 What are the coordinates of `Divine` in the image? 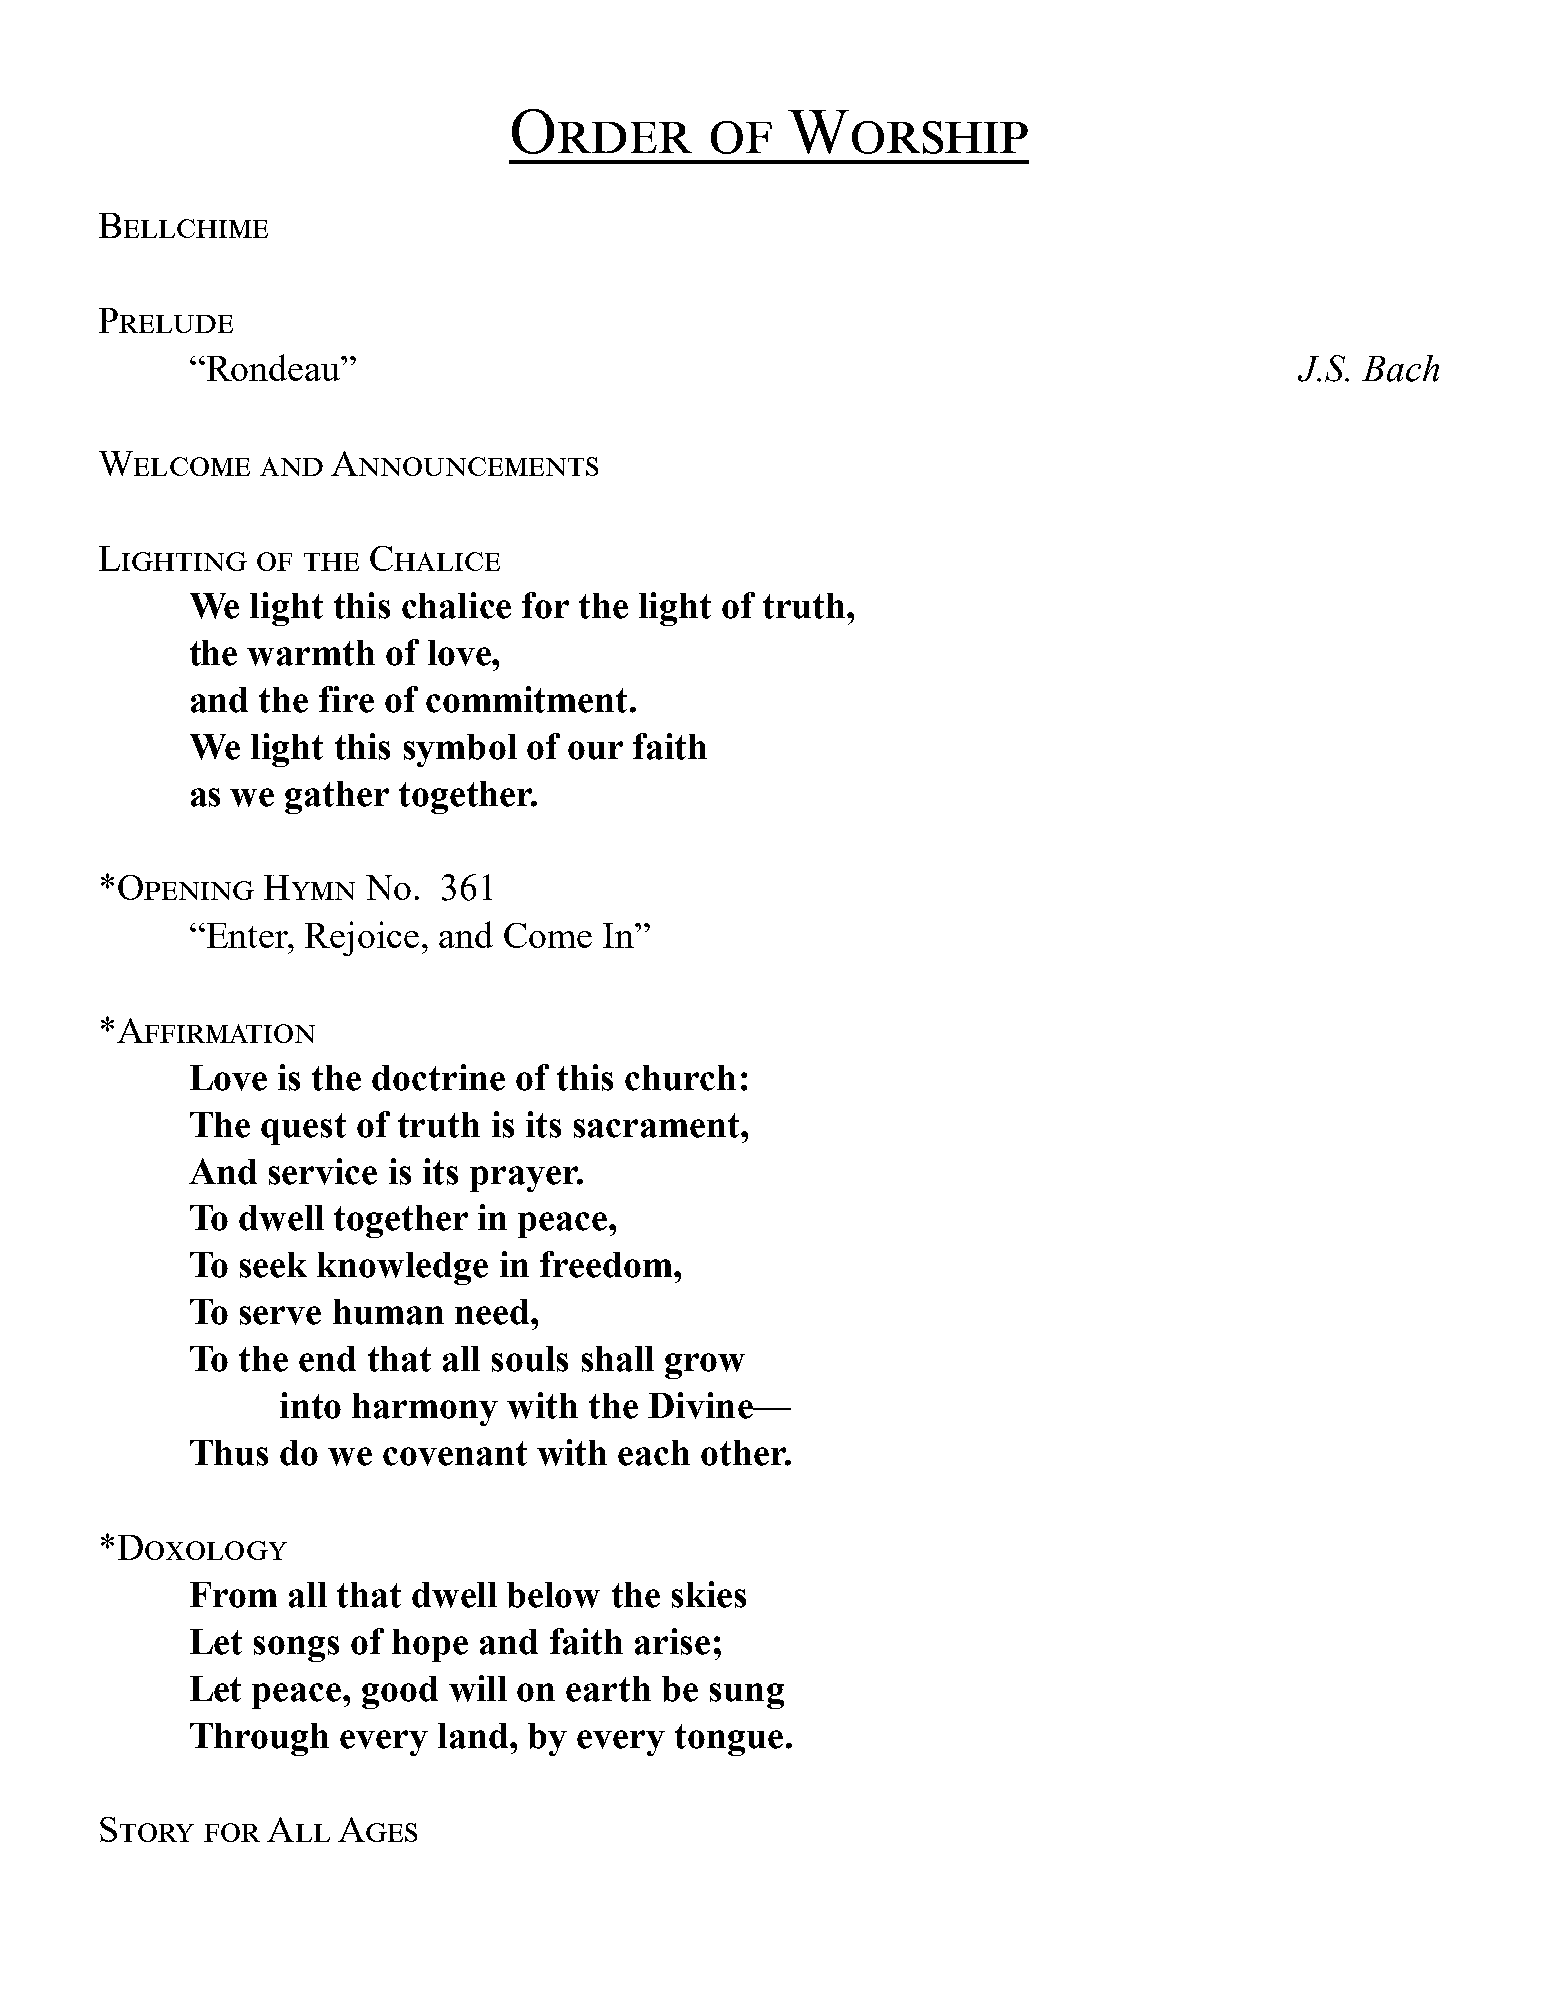 It's located at (701, 1405).
